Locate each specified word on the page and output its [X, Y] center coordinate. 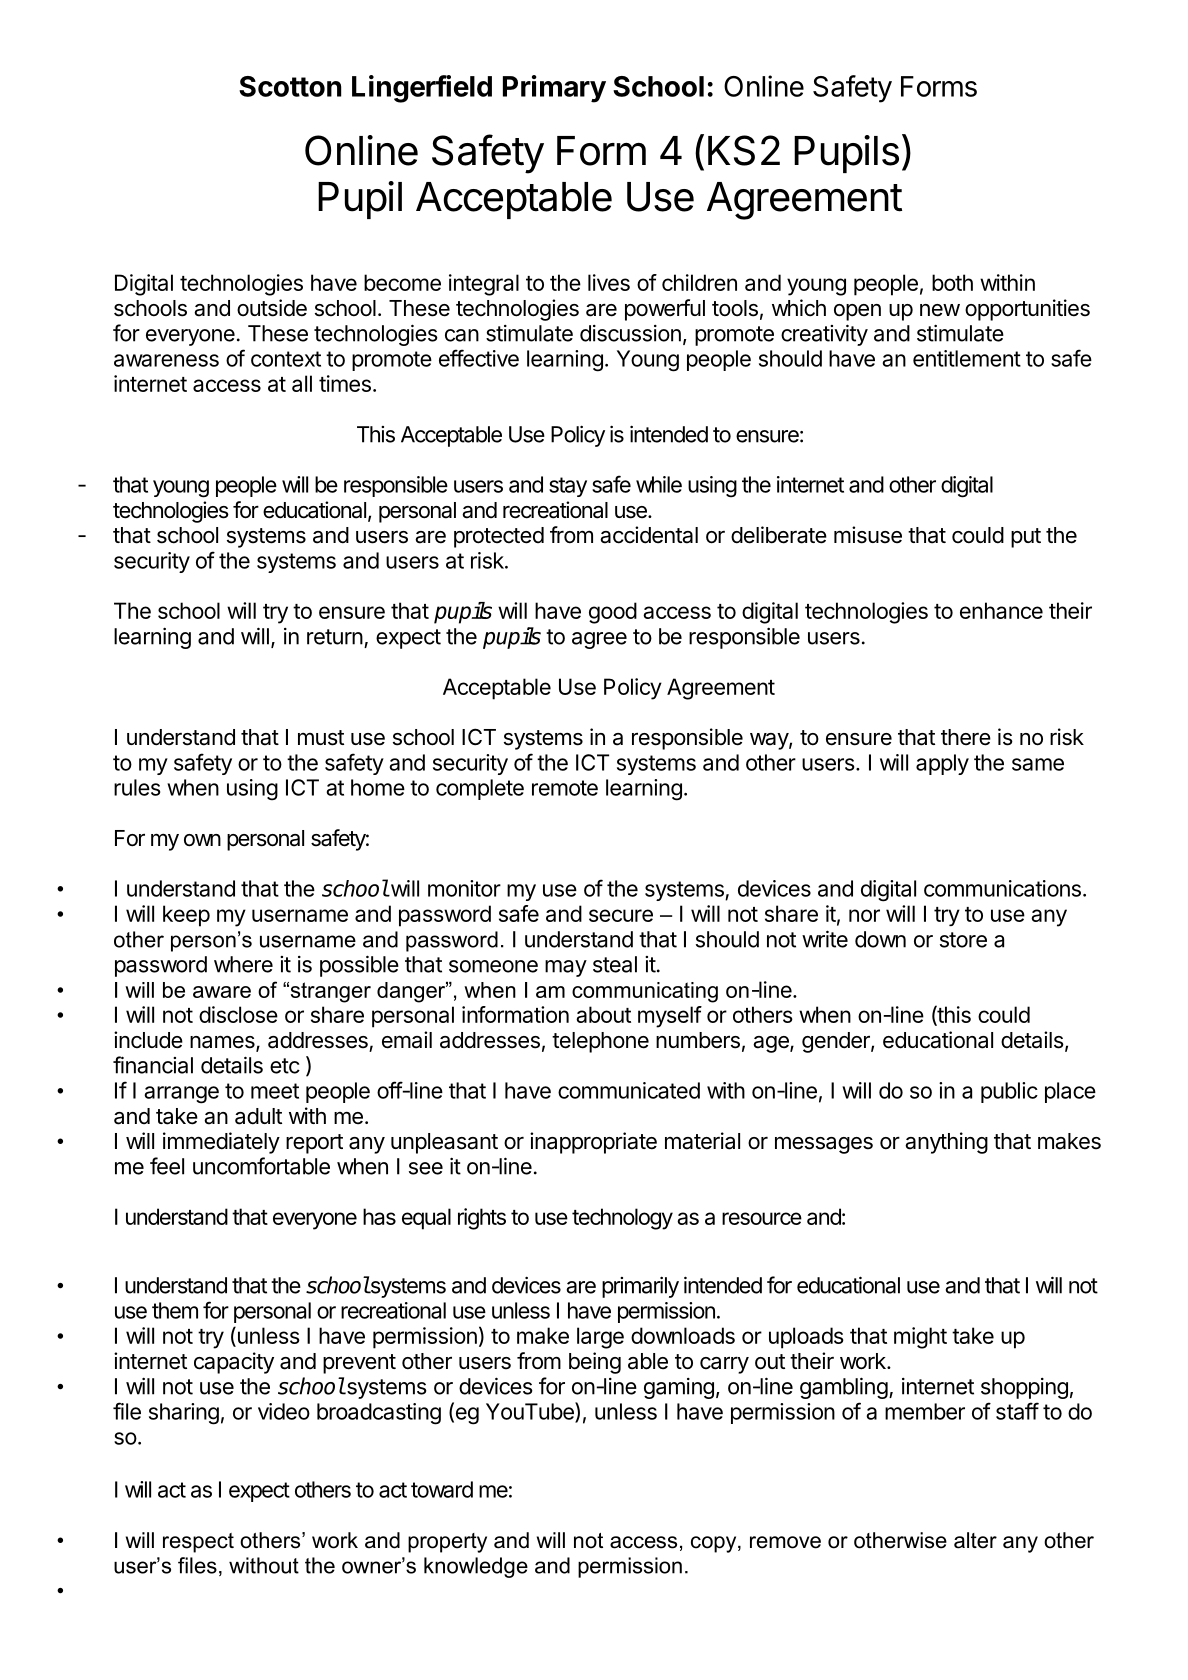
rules [137, 787]
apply [942, 764]
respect [198, 1543]
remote [565, 788]
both [952, 282]
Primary [554, 89]
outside [272, 308]
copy [715, 1544]
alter [975, 1540]
